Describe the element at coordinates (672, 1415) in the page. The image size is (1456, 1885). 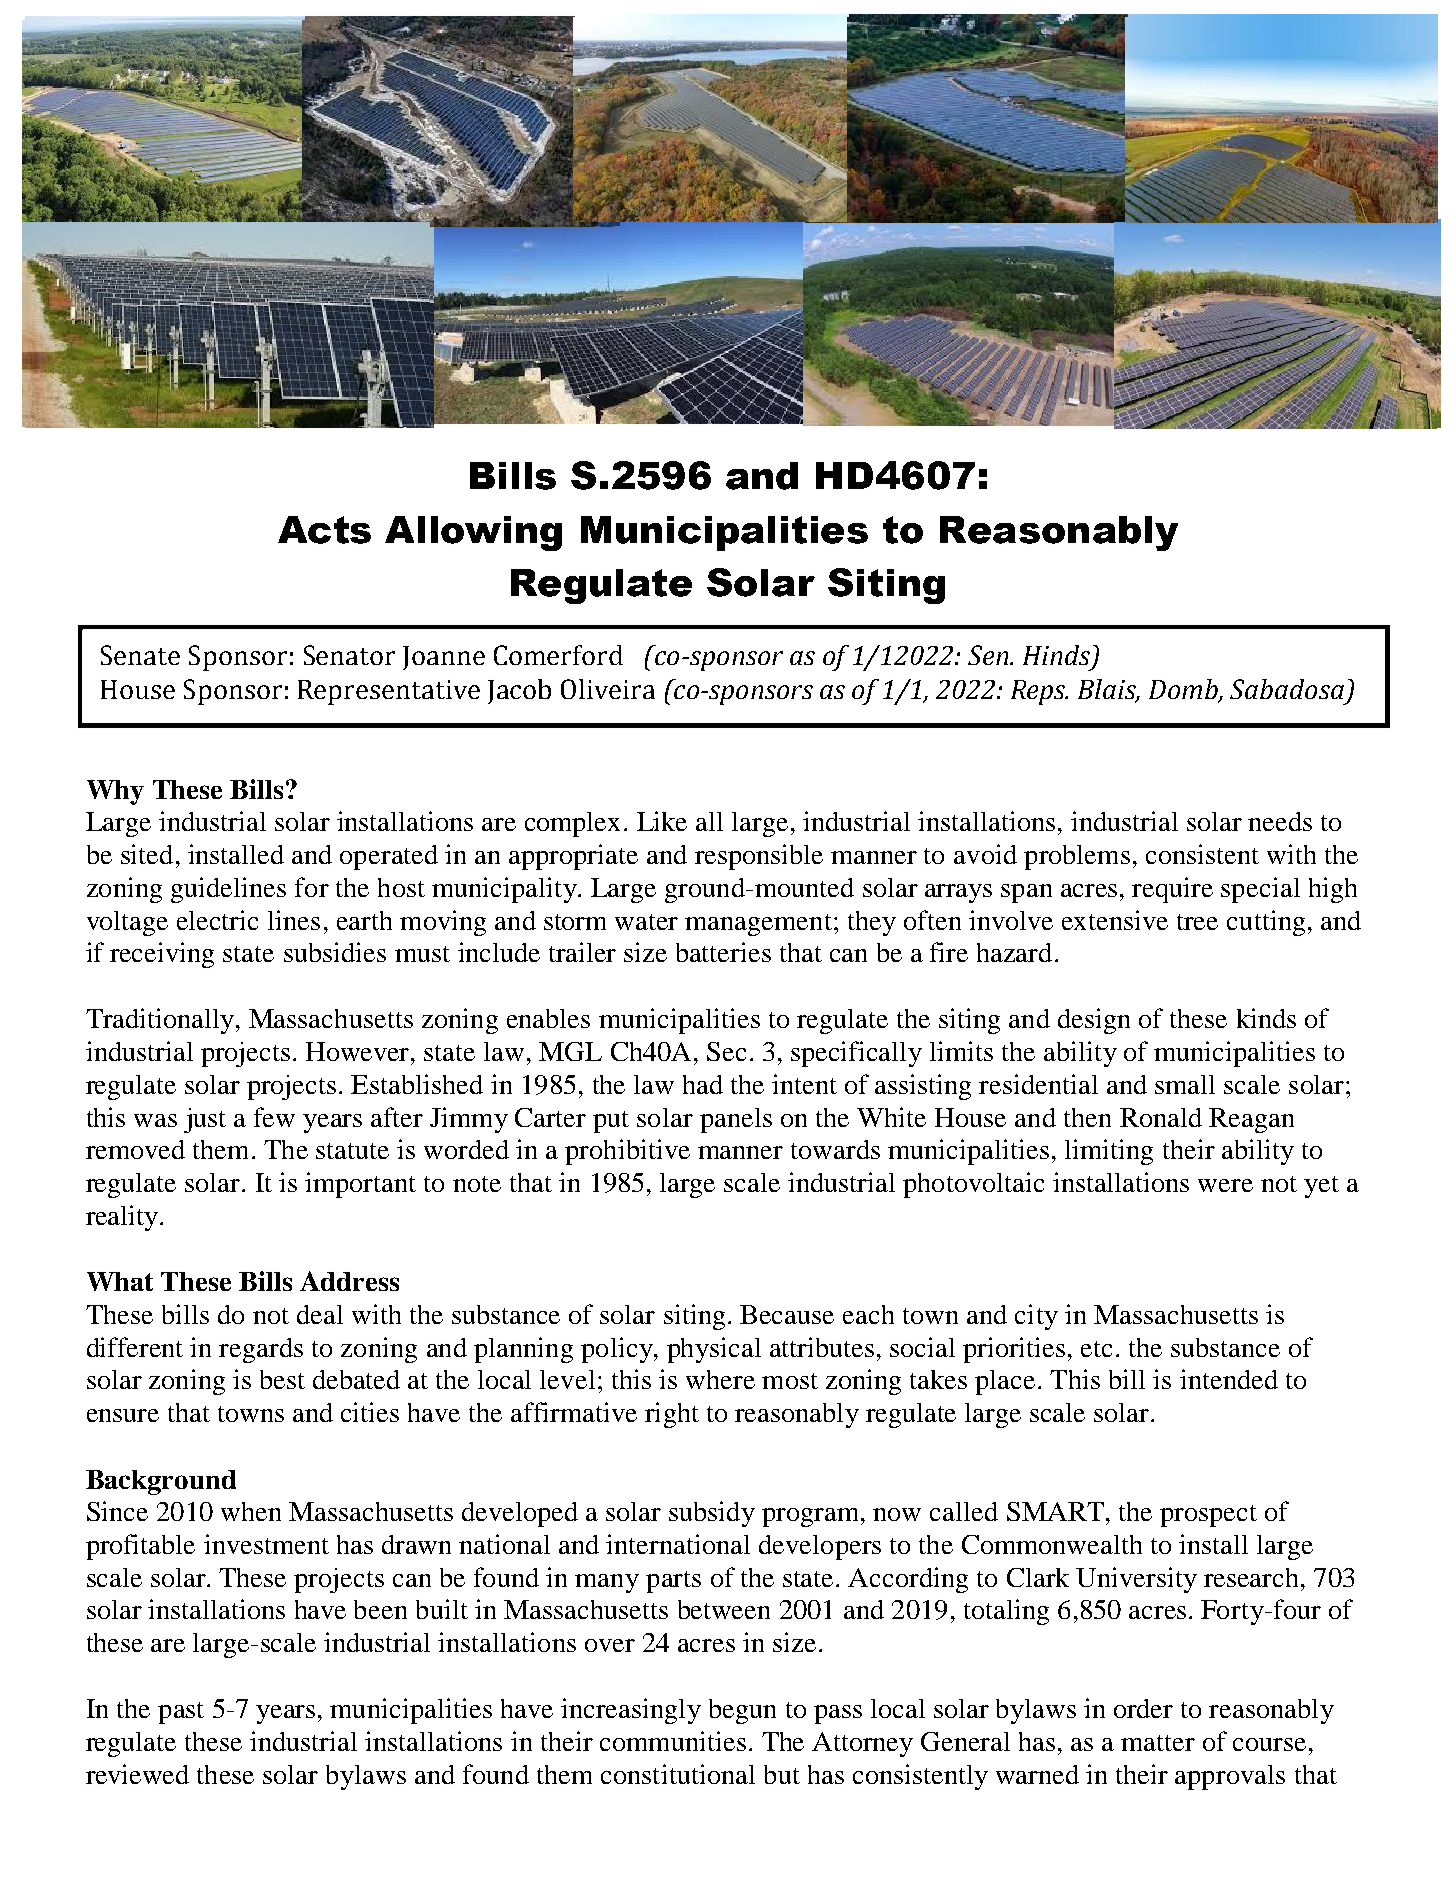
I see `right` at that location.
